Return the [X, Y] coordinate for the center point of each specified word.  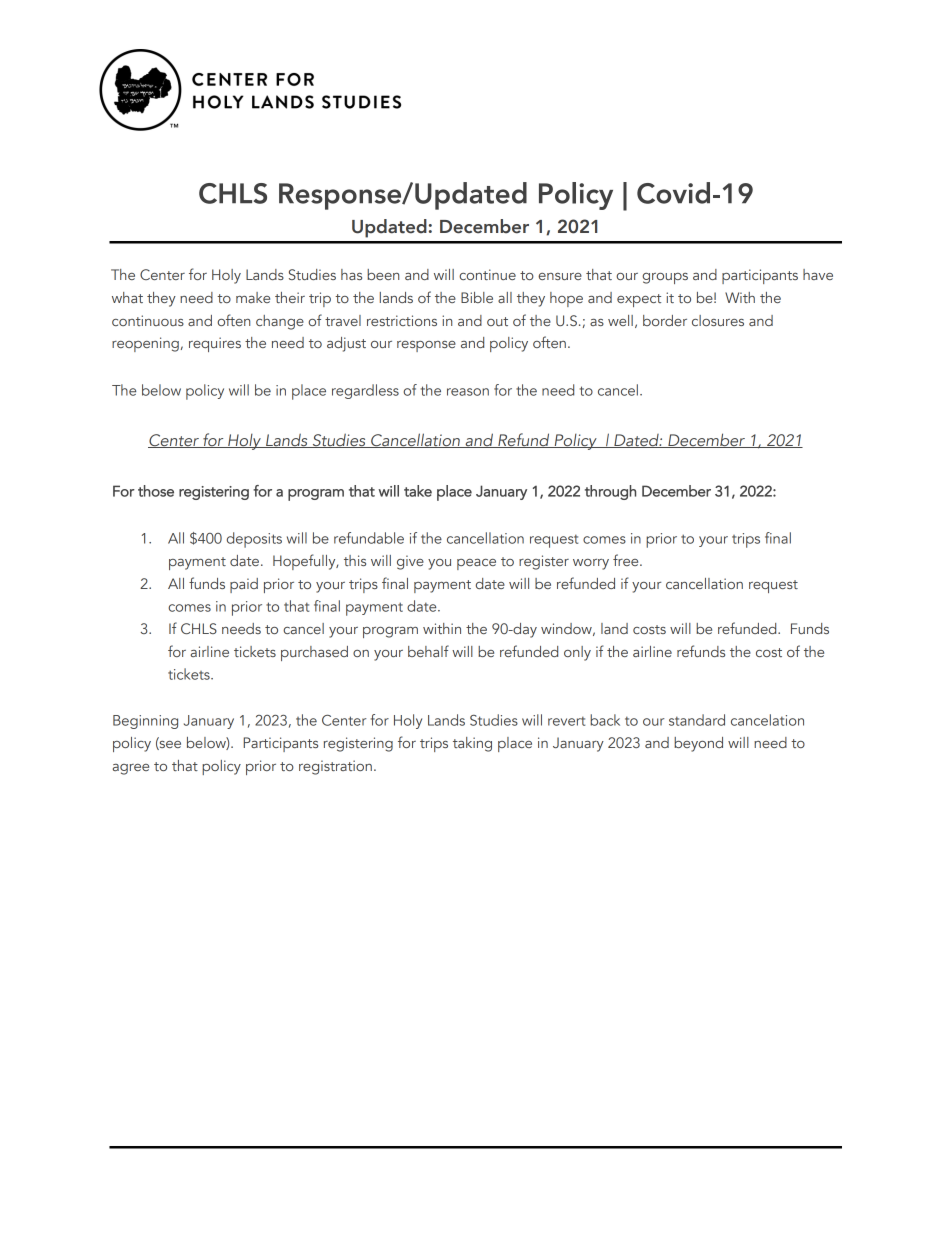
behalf [428, 651]
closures [718, 320]
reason [468, 392]
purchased [314, 653]
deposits [254, 540]
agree [130, 769]
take [418, 491]
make [253, 297]
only [577, 653]
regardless [365, 391]
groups [665, 278]
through [610, 492]
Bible [477, 297]
